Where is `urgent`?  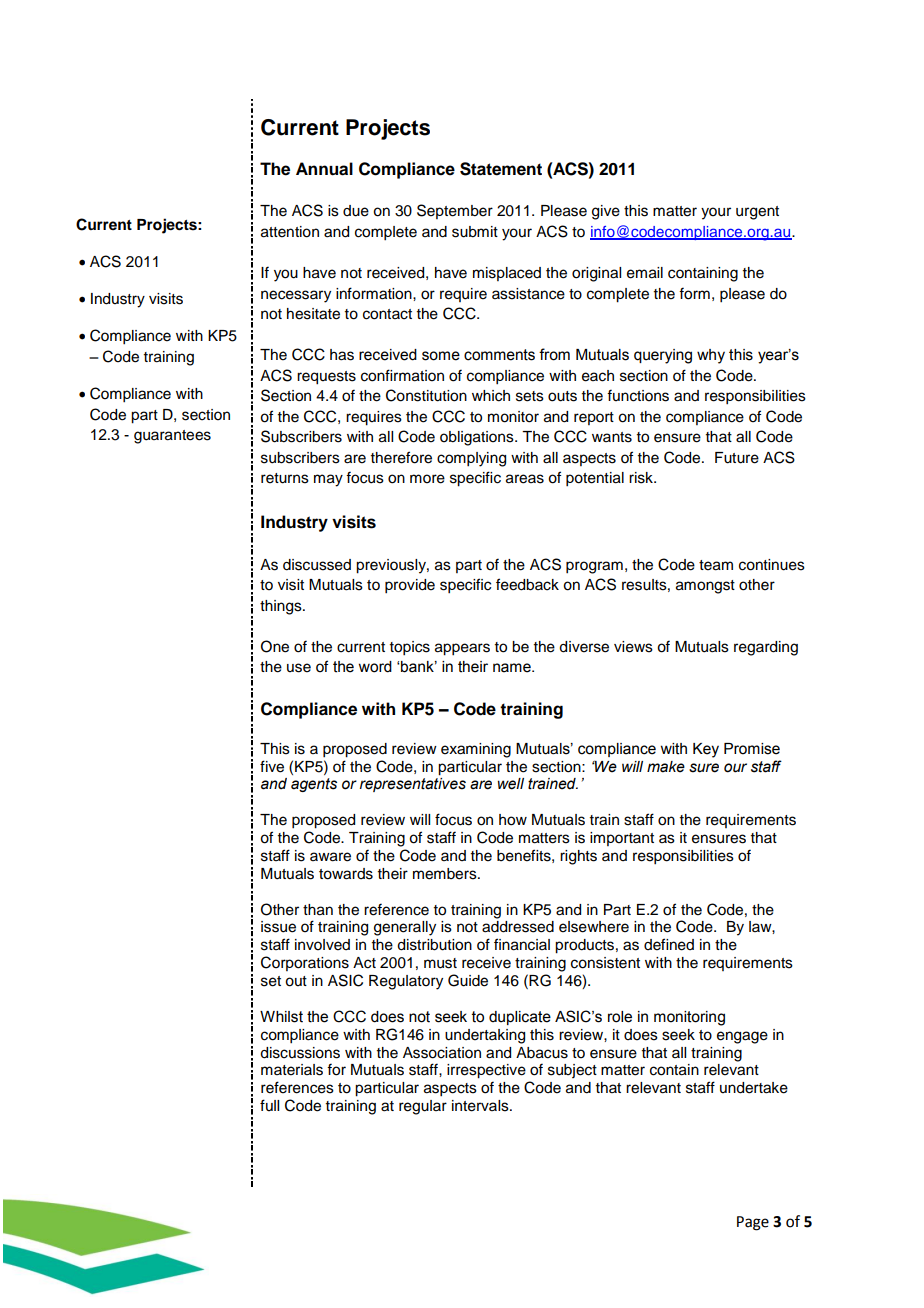
urgent is located at coordinates (757, 213).
